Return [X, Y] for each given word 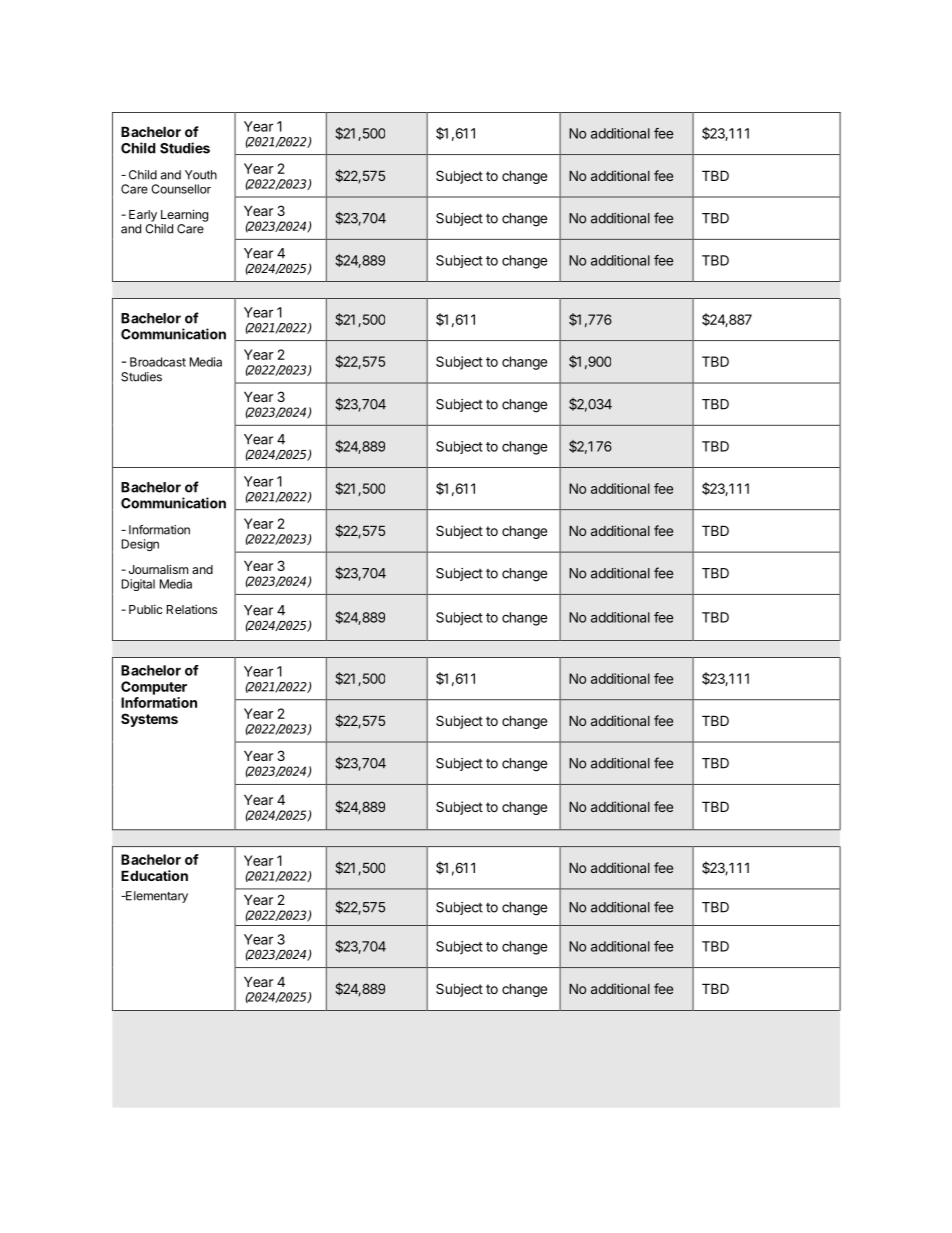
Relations [192, 609]
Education [154, 875]
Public [146, 609]
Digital [138, 585]
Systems [149, 720]
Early [143, 216]
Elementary [155, 897]
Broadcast [158, 362]
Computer [154, 688]
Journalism [158, 569]
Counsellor [181, 189]
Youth [201, 175]
